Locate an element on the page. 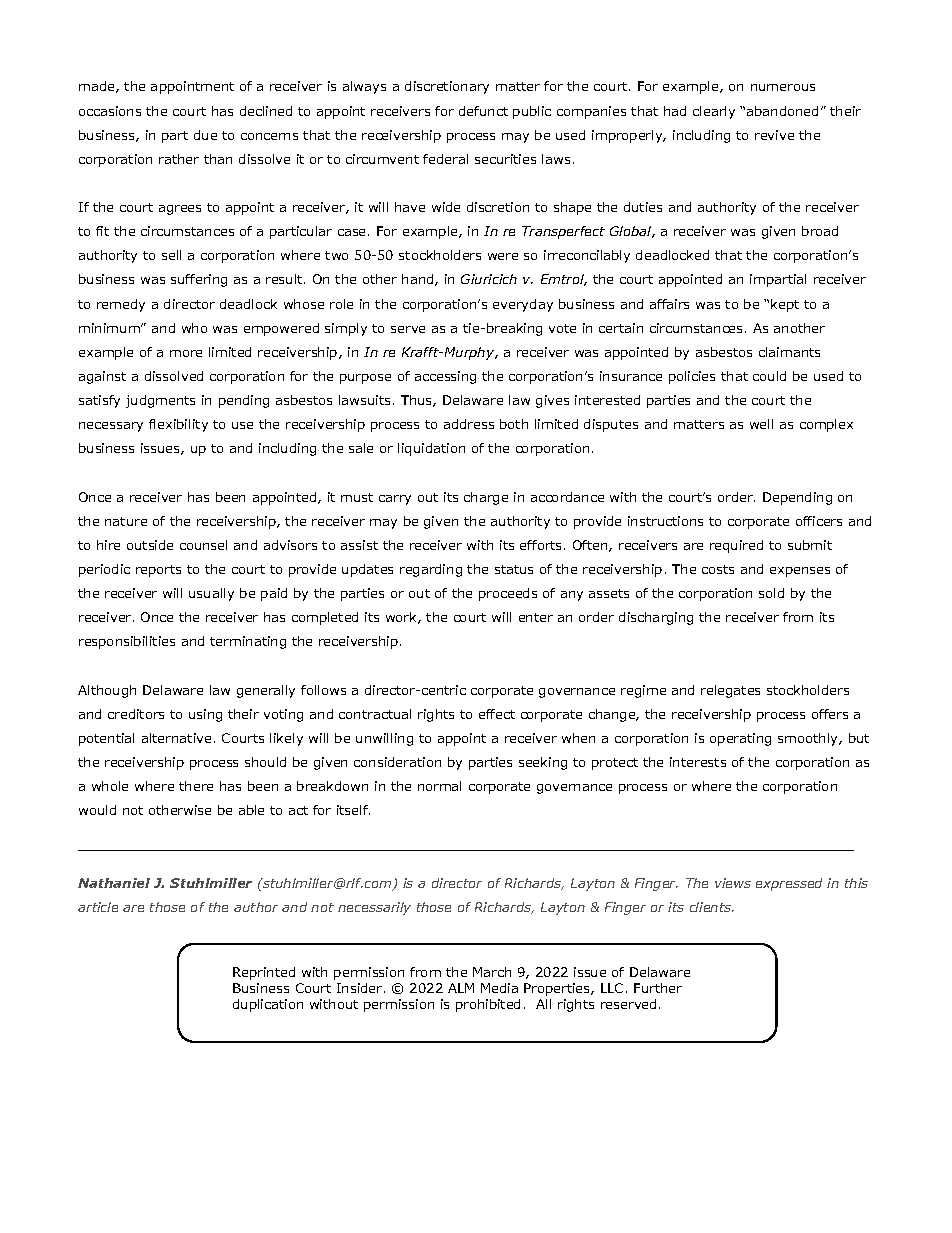  more is located at coordinates (186, 353).
